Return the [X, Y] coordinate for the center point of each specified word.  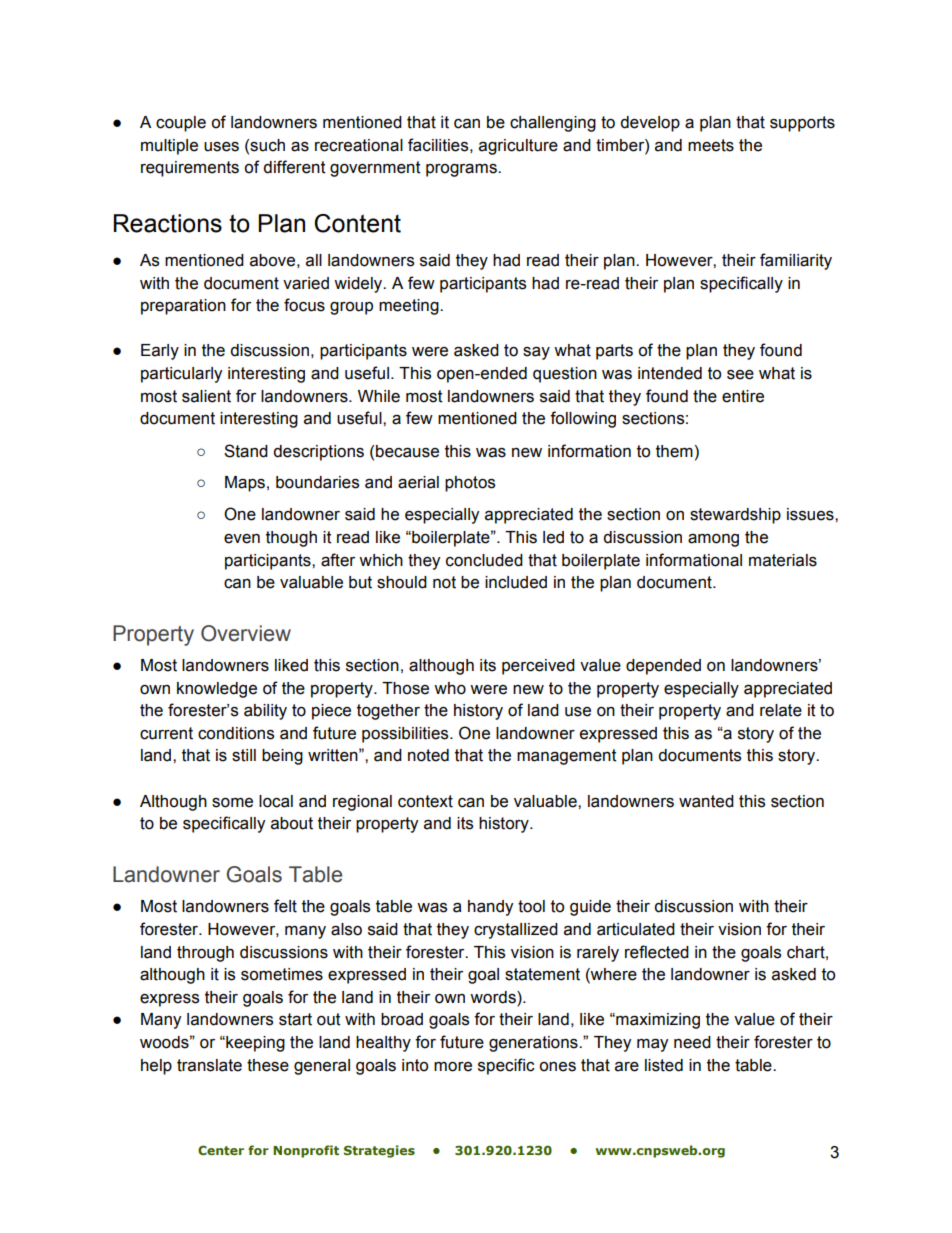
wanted [706, 801]
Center [221, 1150]
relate [781, 710]
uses [221, 147]
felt [285, 906]
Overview [246, 633]
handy [490, 908]
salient [206, 396]
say [536, 353]
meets [711, 145]
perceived [538, 667]
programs [462, 170]
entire [743, 396]
